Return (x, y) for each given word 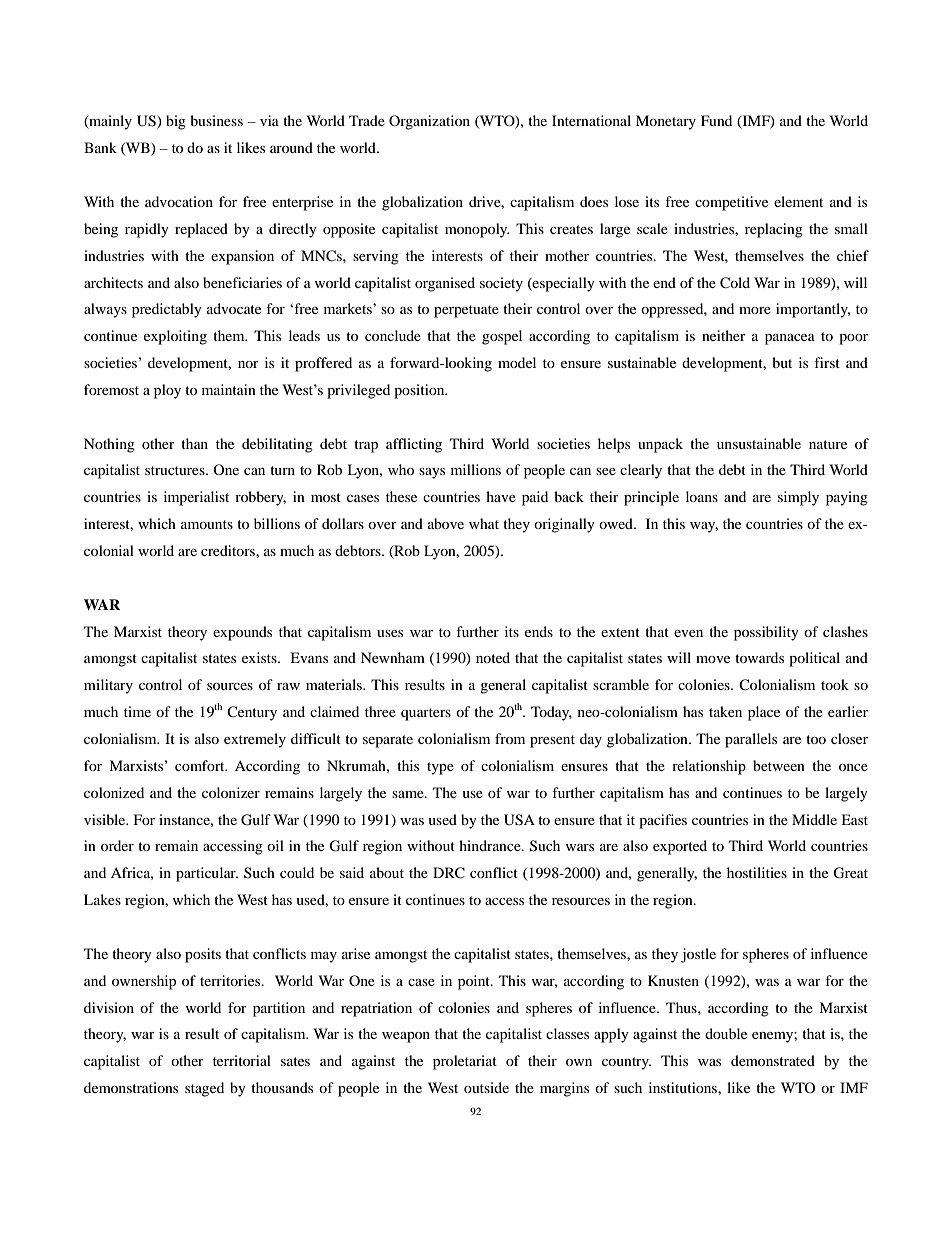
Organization (429, 122)
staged (204, 1089)
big (176, 122)
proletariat (465, 1062)
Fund (716, 120)
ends (539, 631)
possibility (766, 633)
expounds (242, 633)
